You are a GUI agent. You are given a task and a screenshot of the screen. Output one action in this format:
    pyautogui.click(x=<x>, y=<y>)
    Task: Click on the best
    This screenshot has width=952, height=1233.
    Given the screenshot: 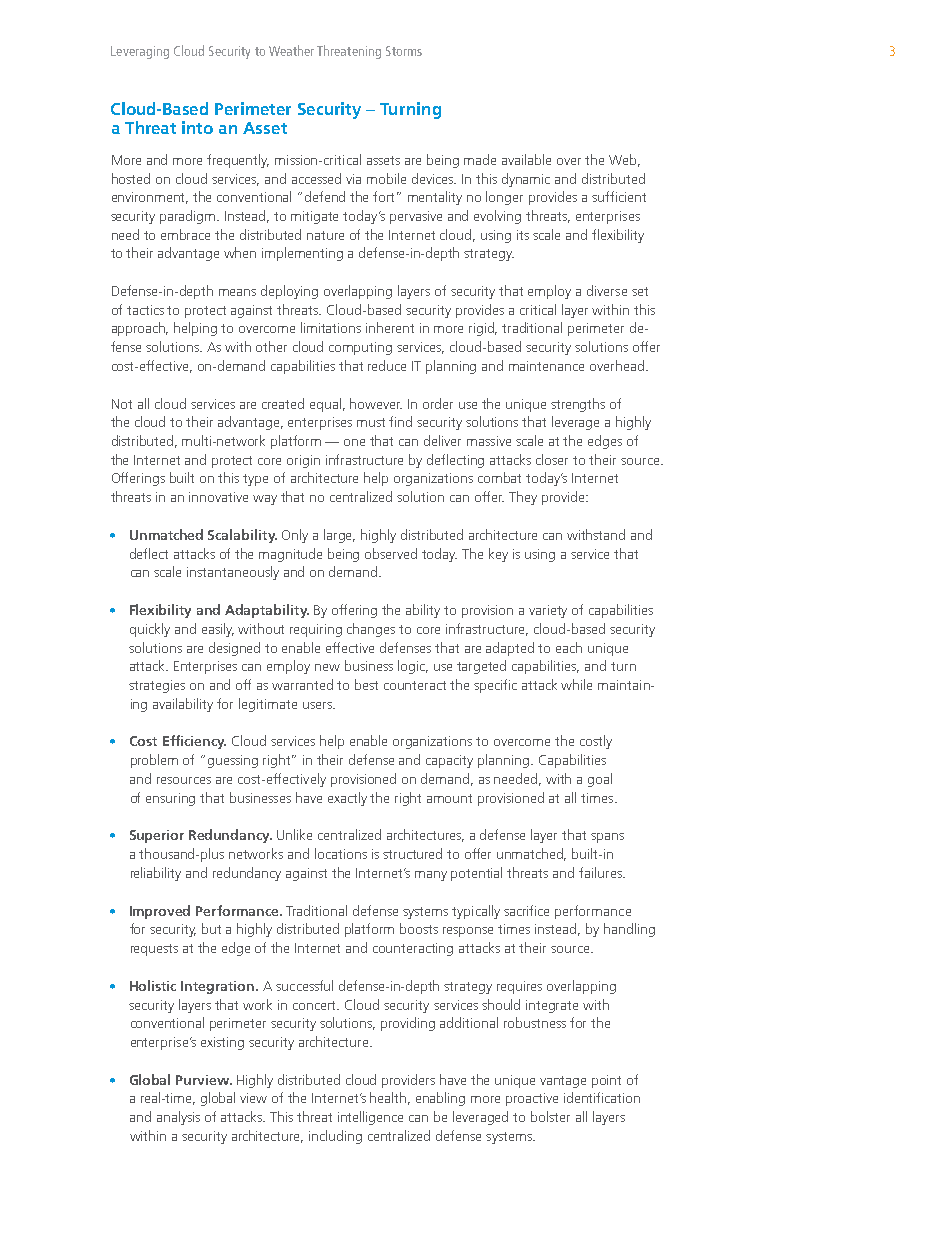 What is the action you would take?
    pyautogui.click(x=366, y=684)
